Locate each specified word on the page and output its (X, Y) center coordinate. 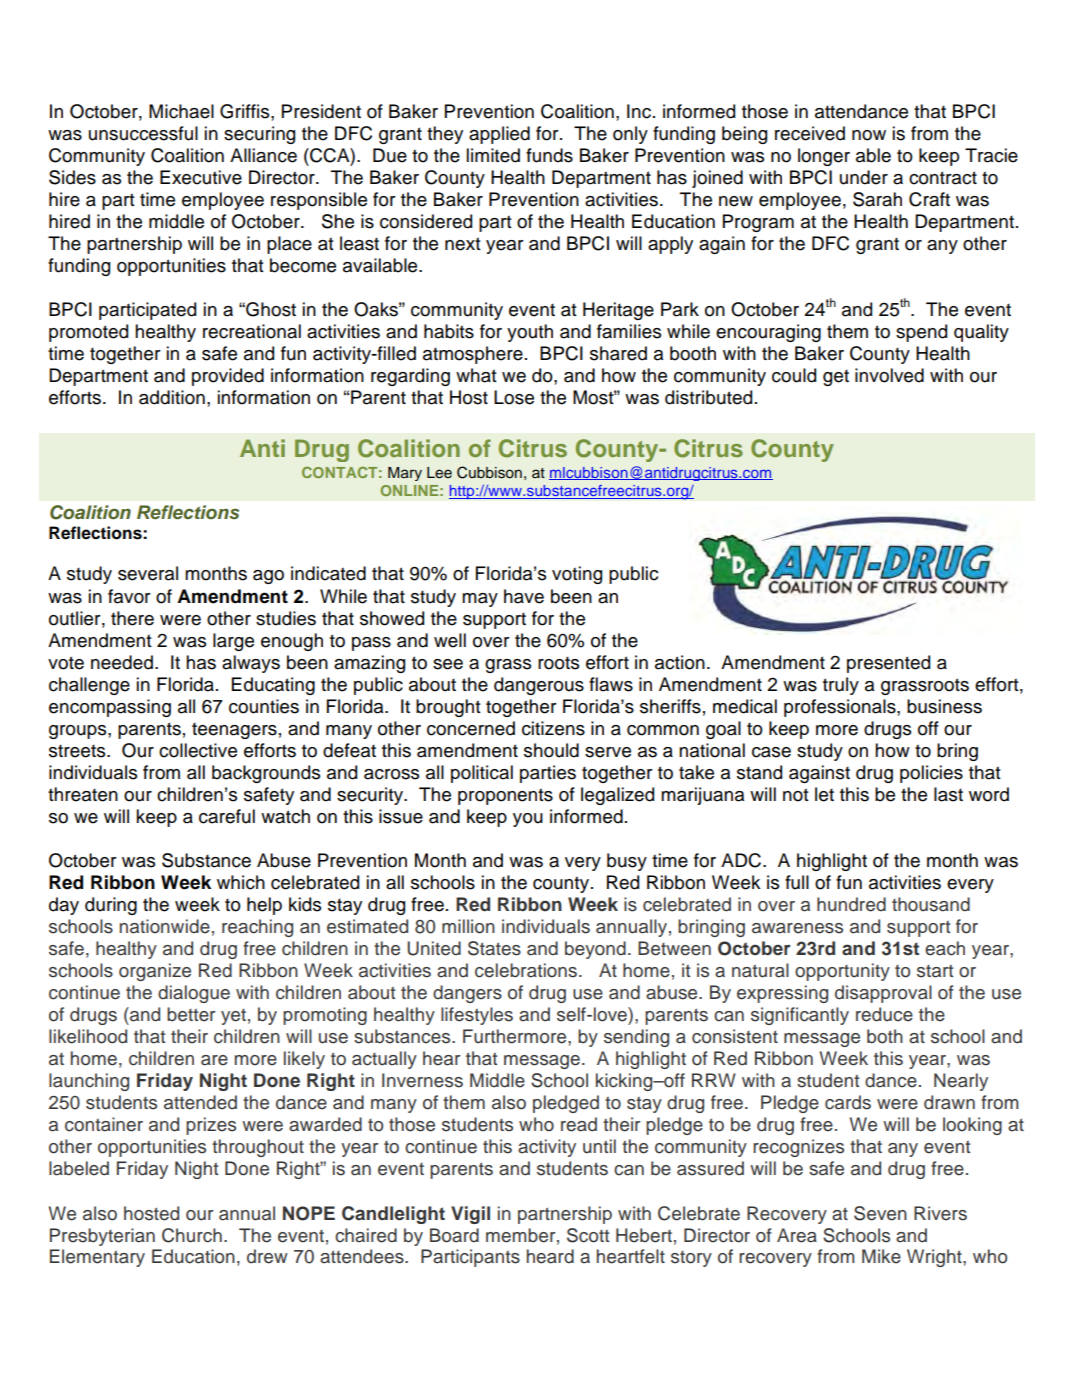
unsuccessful (143, 133)
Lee (439, 473)
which (241, 882)
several (148, 573)
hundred (851, 904)
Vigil (470, 1215)
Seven (880, 1213)
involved (889, 375)
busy (627, 862)
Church (192, 1235)
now (869, 135)
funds (549, 155)
